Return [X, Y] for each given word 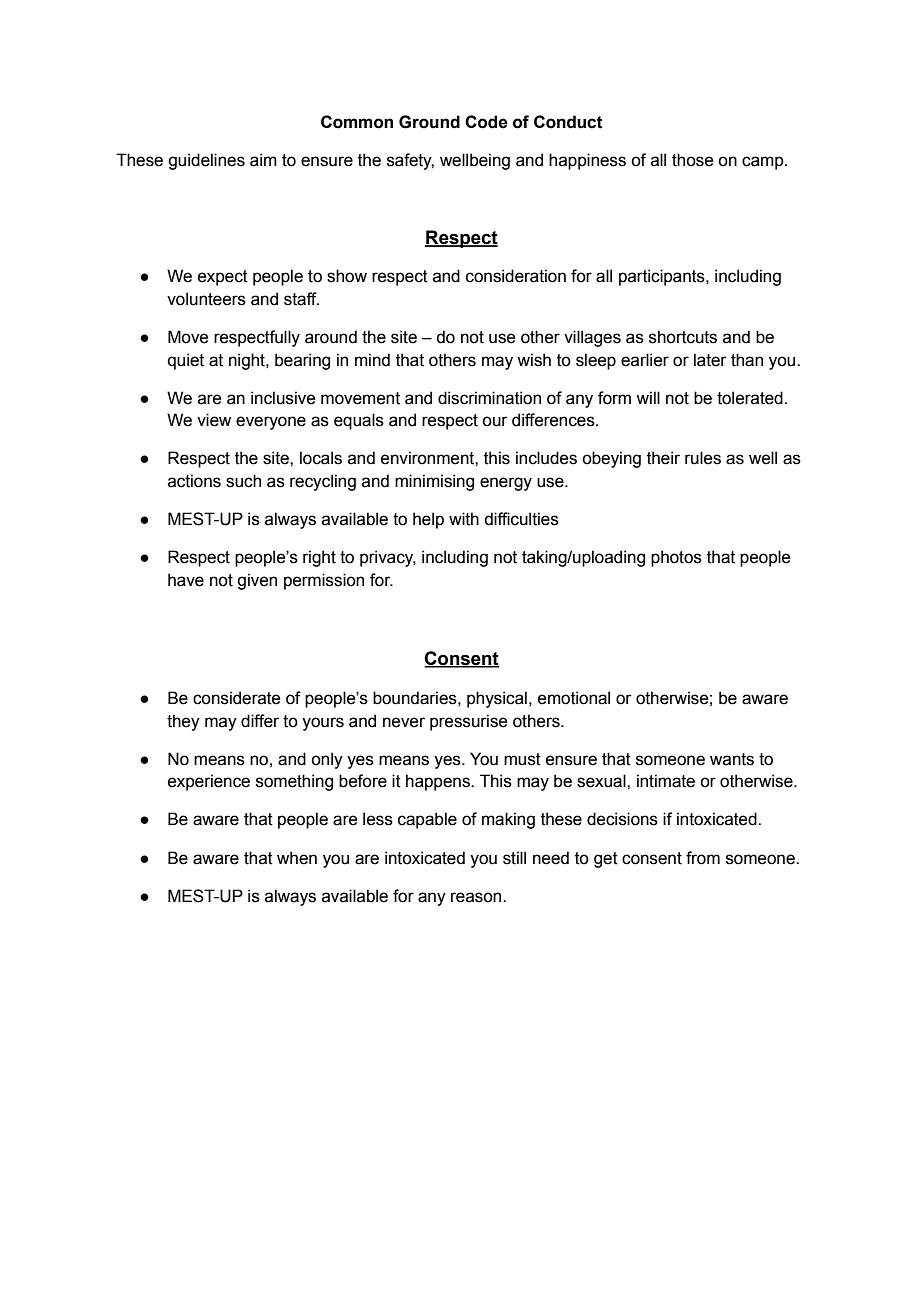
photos [676, 558]
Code [486, 122]
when [297, 858]
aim [263, 160]
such [243, 481]
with [464, 519]
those [692, 160]
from [703, 858]
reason [477, 897]
